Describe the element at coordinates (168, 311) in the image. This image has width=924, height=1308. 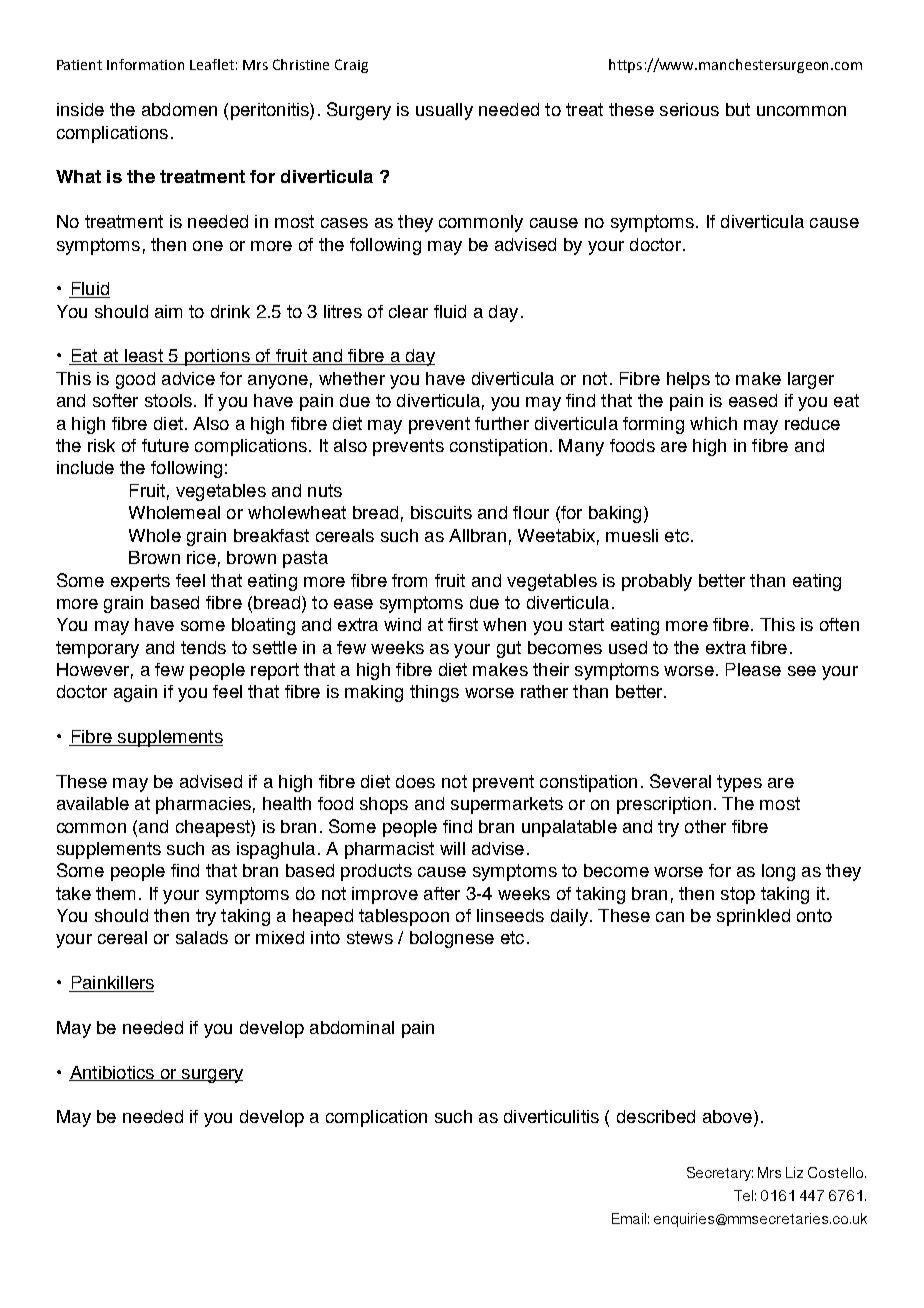
I see `aim` at that location.
